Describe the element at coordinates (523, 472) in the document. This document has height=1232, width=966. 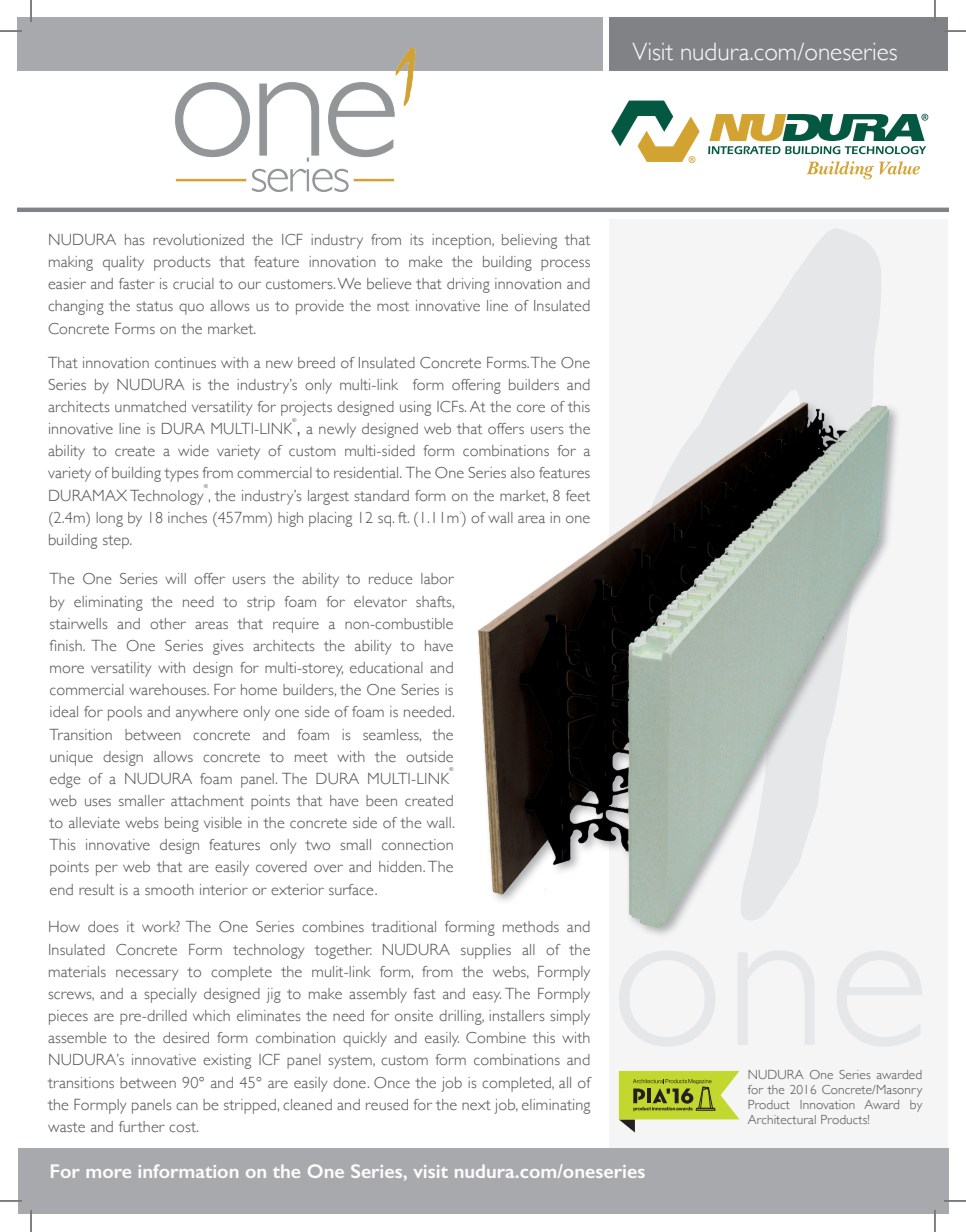
I see `also` at that location.
